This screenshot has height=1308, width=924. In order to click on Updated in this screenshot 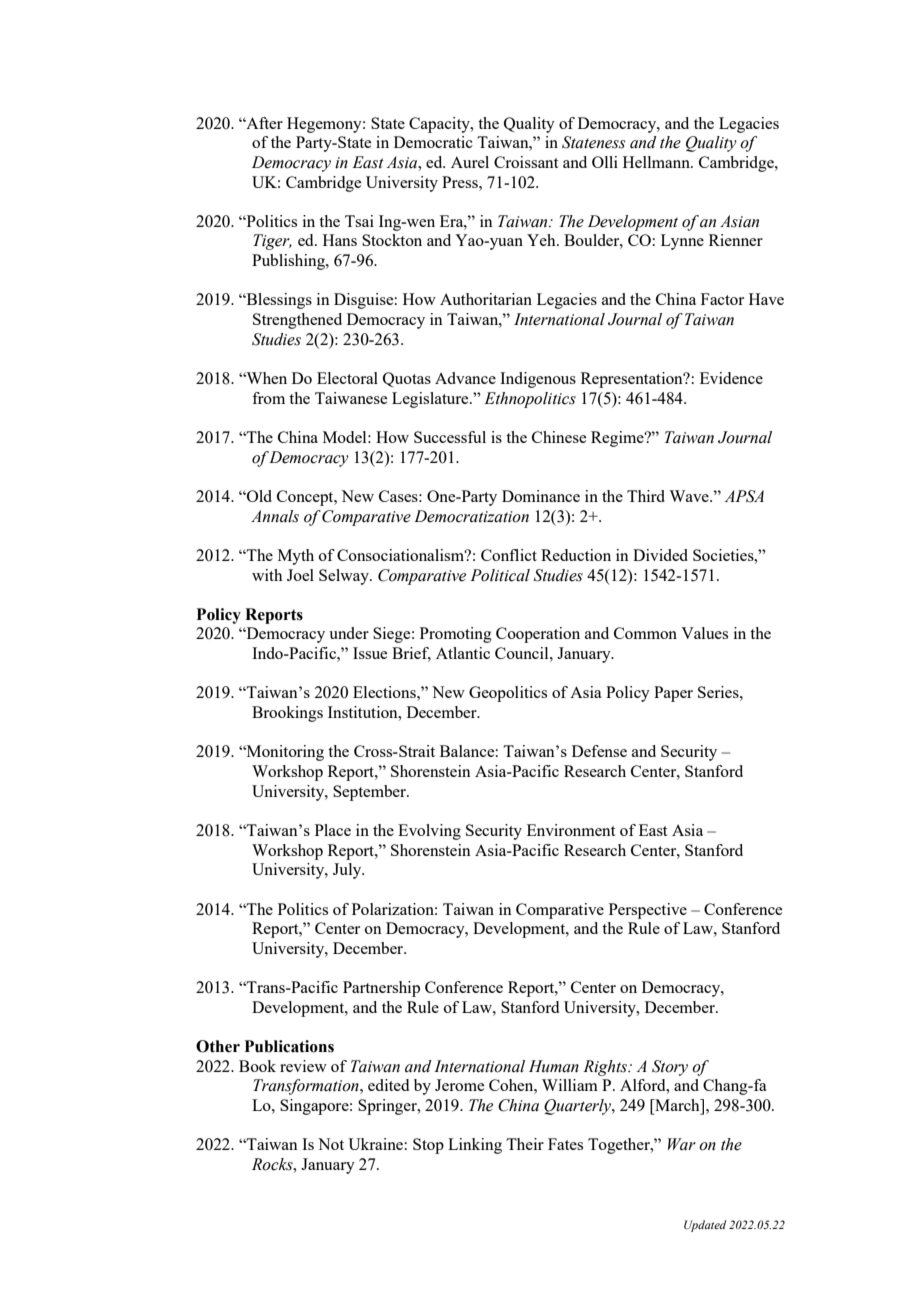, I will do `click(705, 1226)`.
